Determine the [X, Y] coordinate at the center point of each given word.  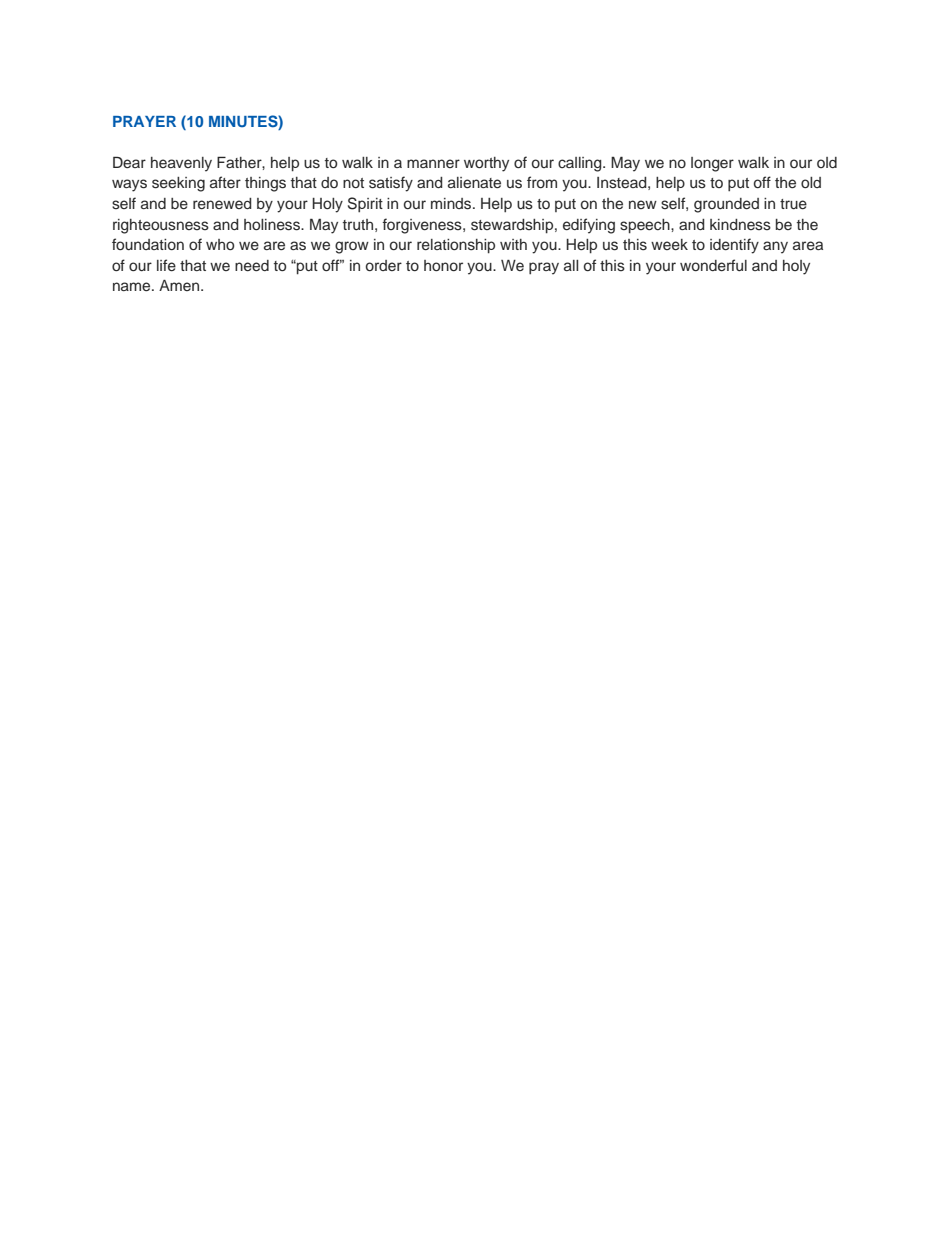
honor [443, 265]
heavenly [181, 164]
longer [712, 164]
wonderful [713, 265]
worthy [486, 164]
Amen [180, 285]
